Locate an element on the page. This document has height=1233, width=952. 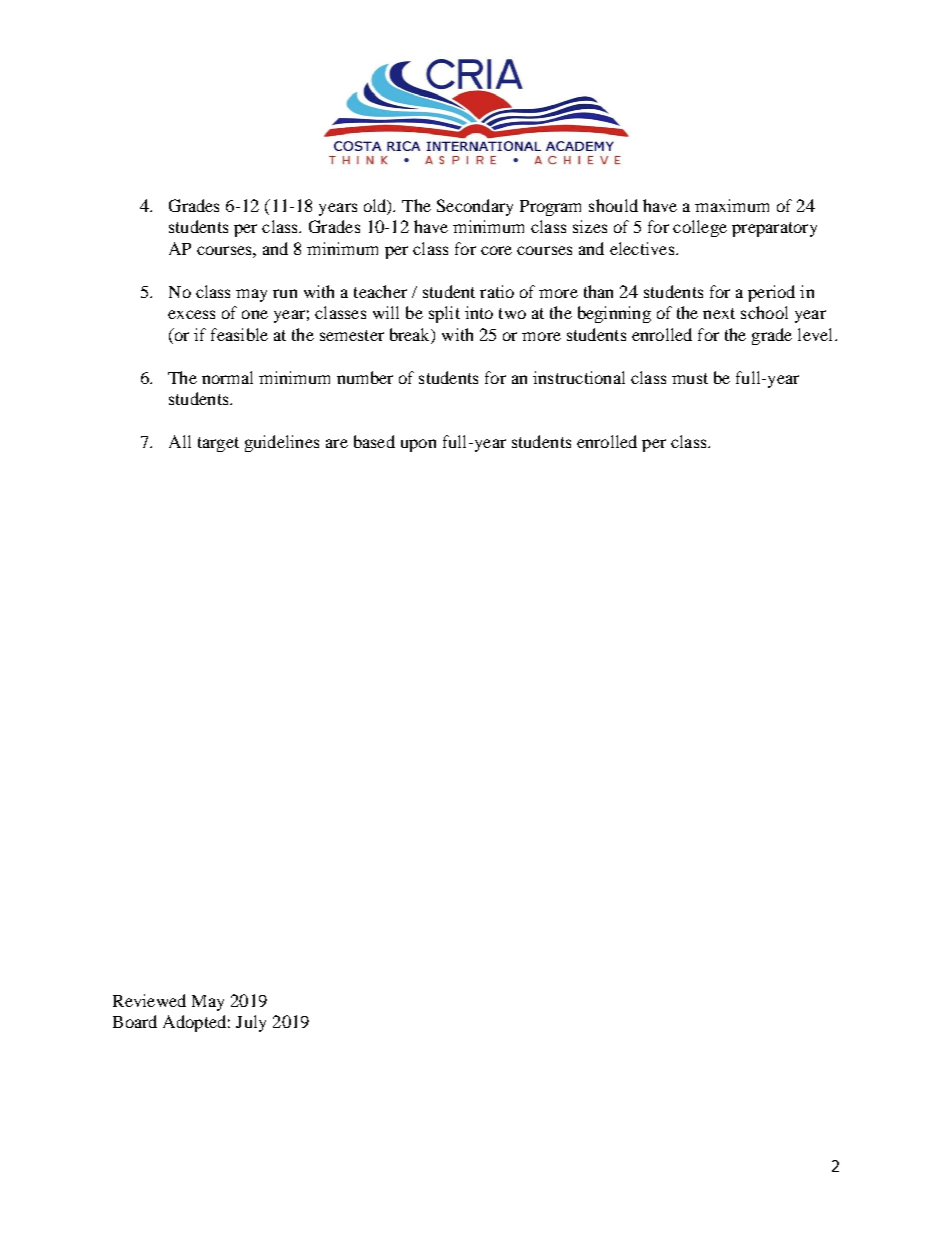
must is located at coordinates (690, 378).
